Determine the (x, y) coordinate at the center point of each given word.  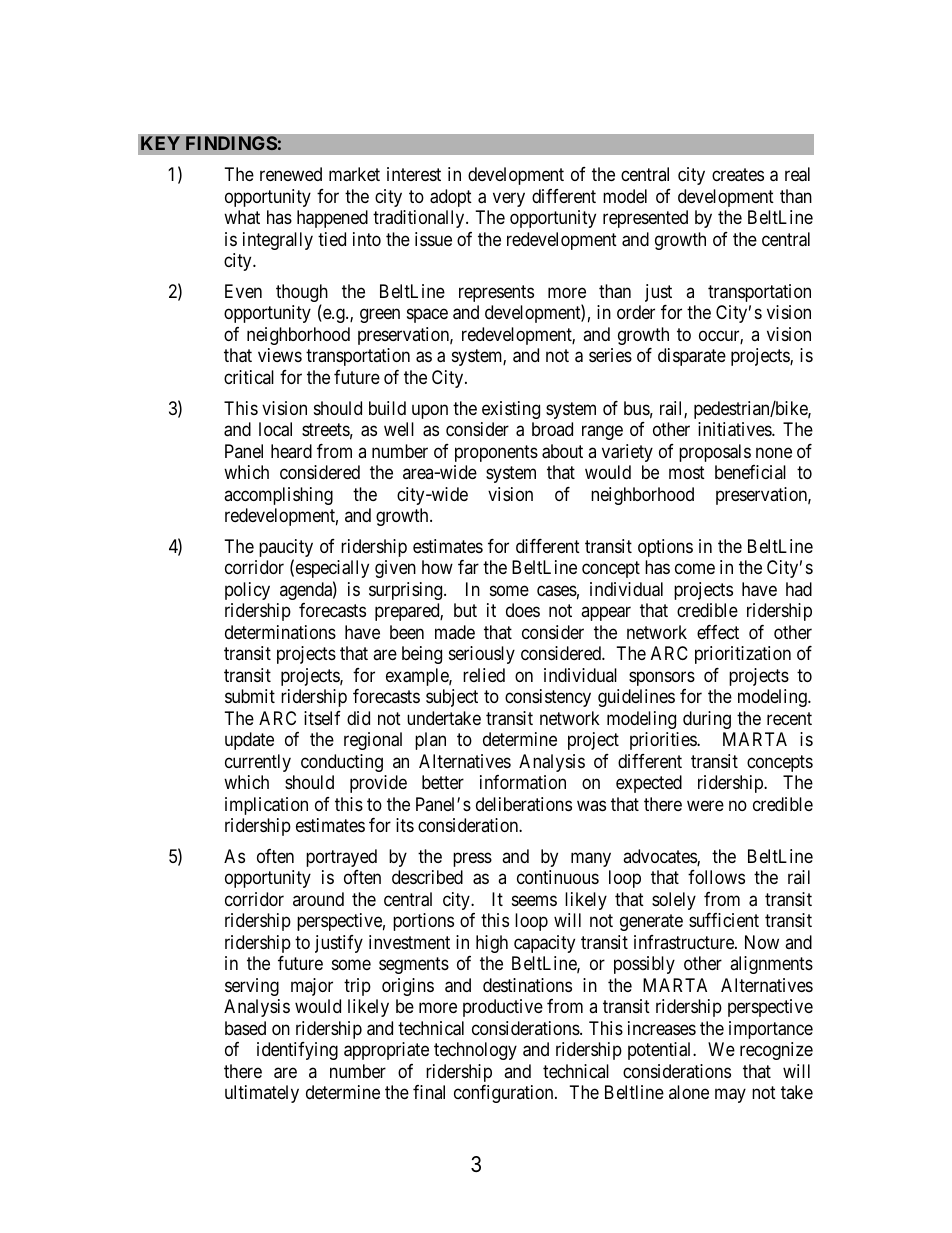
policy (247, 591)
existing (511, 410)
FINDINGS (231, 143)
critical (249, 377)
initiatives (735, 429)
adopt (451, 198)
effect (718, 632)
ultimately (262, 1094)
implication (266, 806)
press (472, 859)
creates (738, 175)
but (465, 610)
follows (716, 877)
